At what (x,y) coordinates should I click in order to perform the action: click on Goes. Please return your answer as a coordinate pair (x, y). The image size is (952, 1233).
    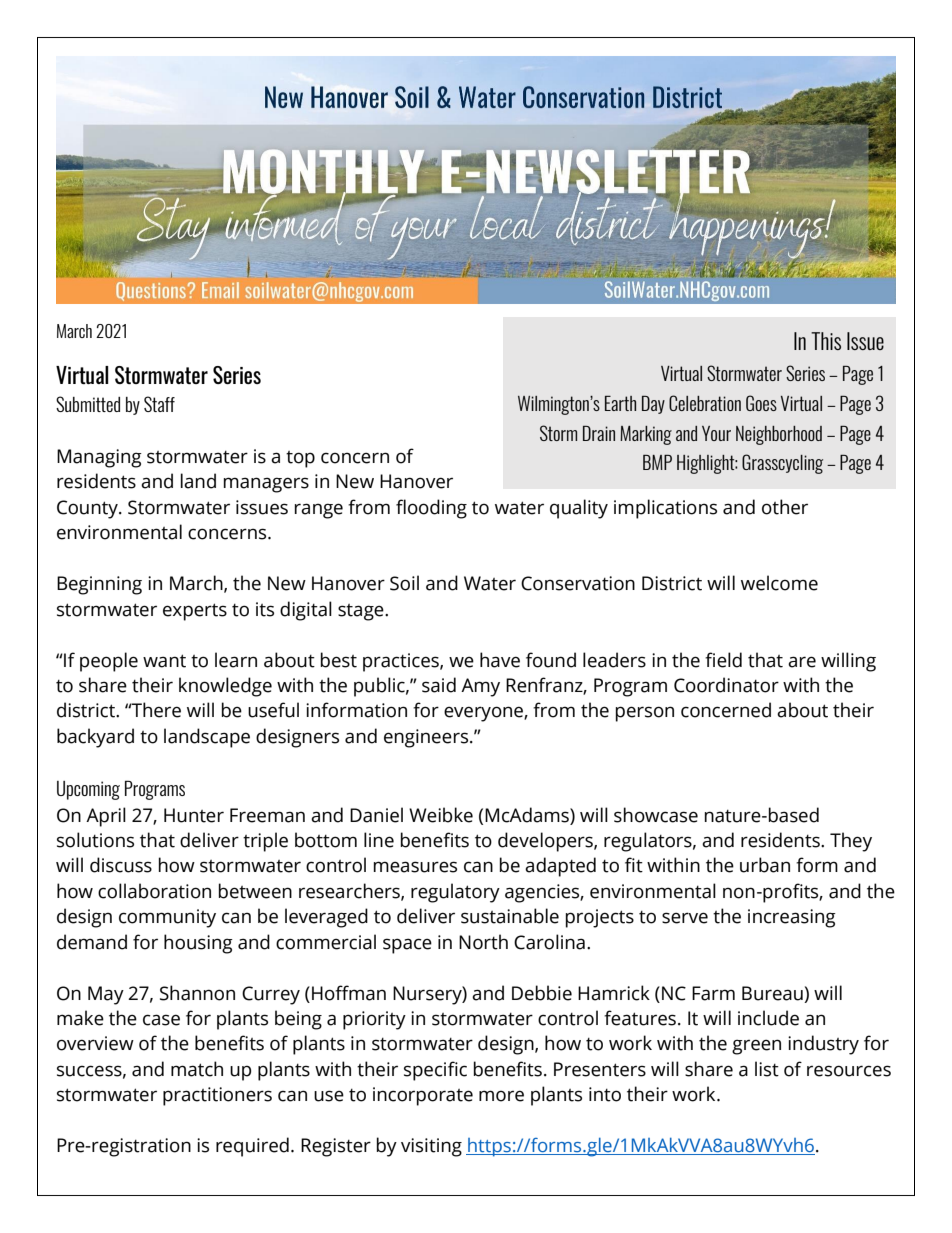
    Looking at the image, I should click on (761, 403).
